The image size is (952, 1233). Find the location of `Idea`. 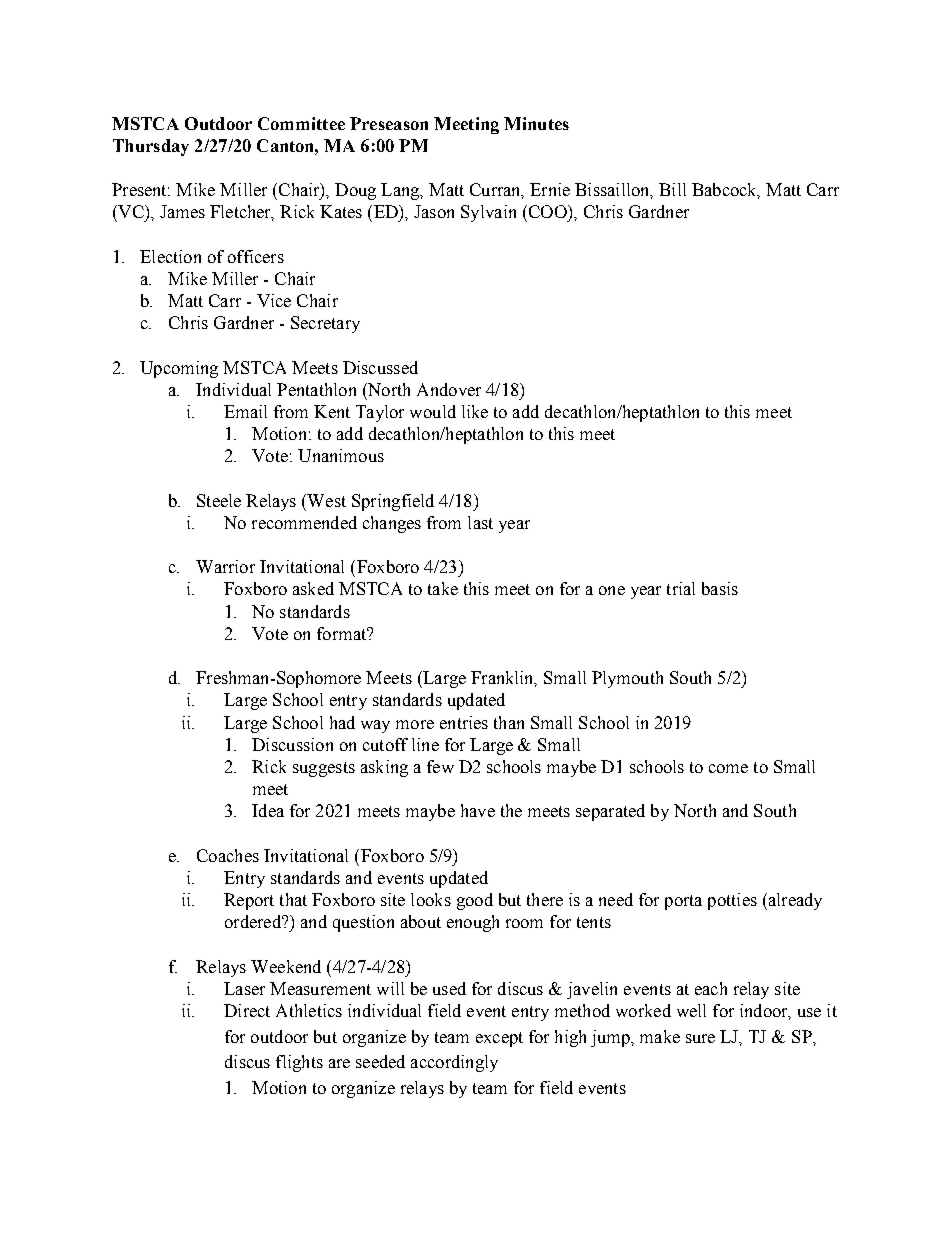

Idea is located at coordinates (268, 810).
